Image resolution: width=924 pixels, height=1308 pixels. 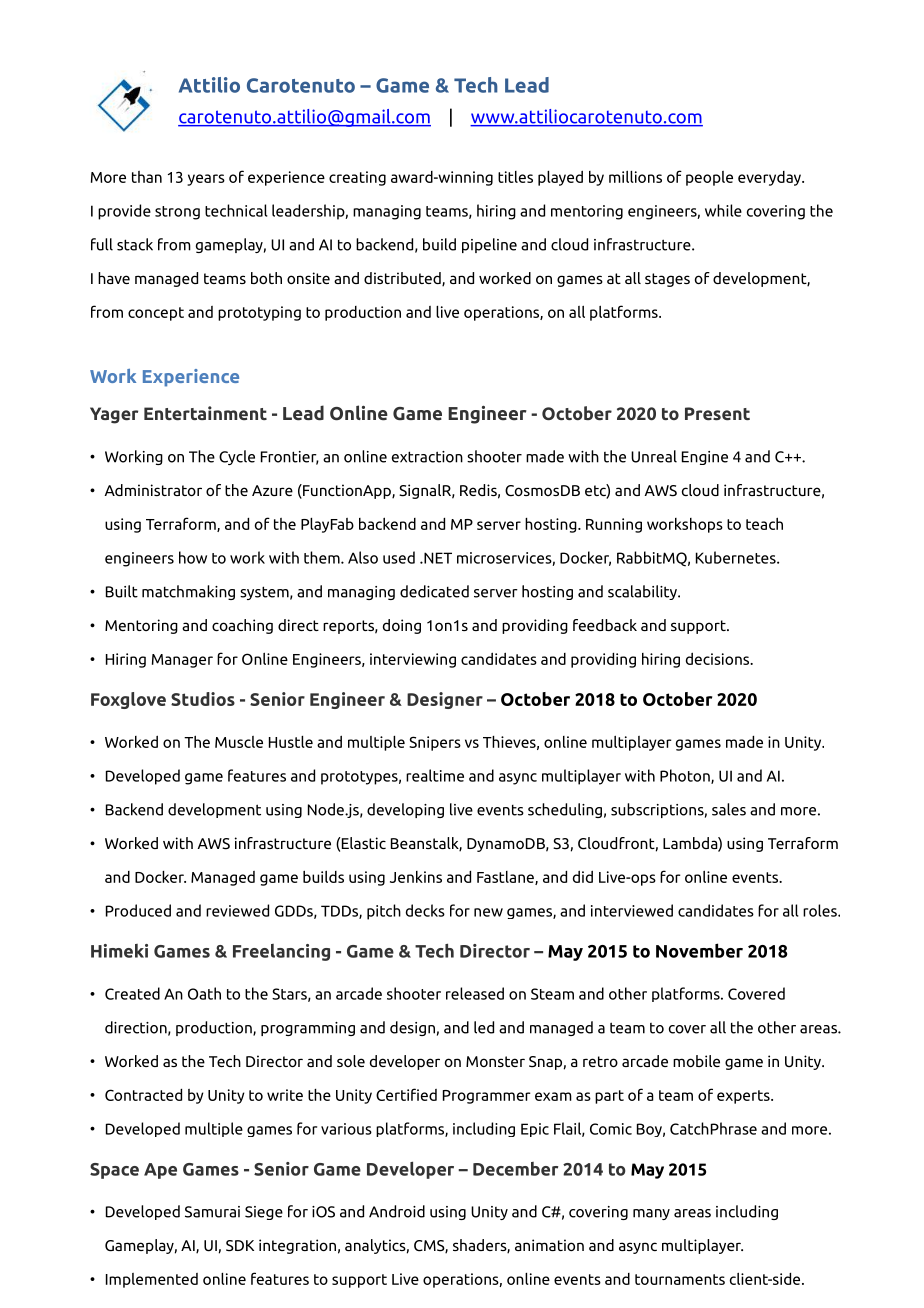 What do you see at coordinates (723, 210) in the screenshot?
I see `while` at bounding box center [723, 210].
